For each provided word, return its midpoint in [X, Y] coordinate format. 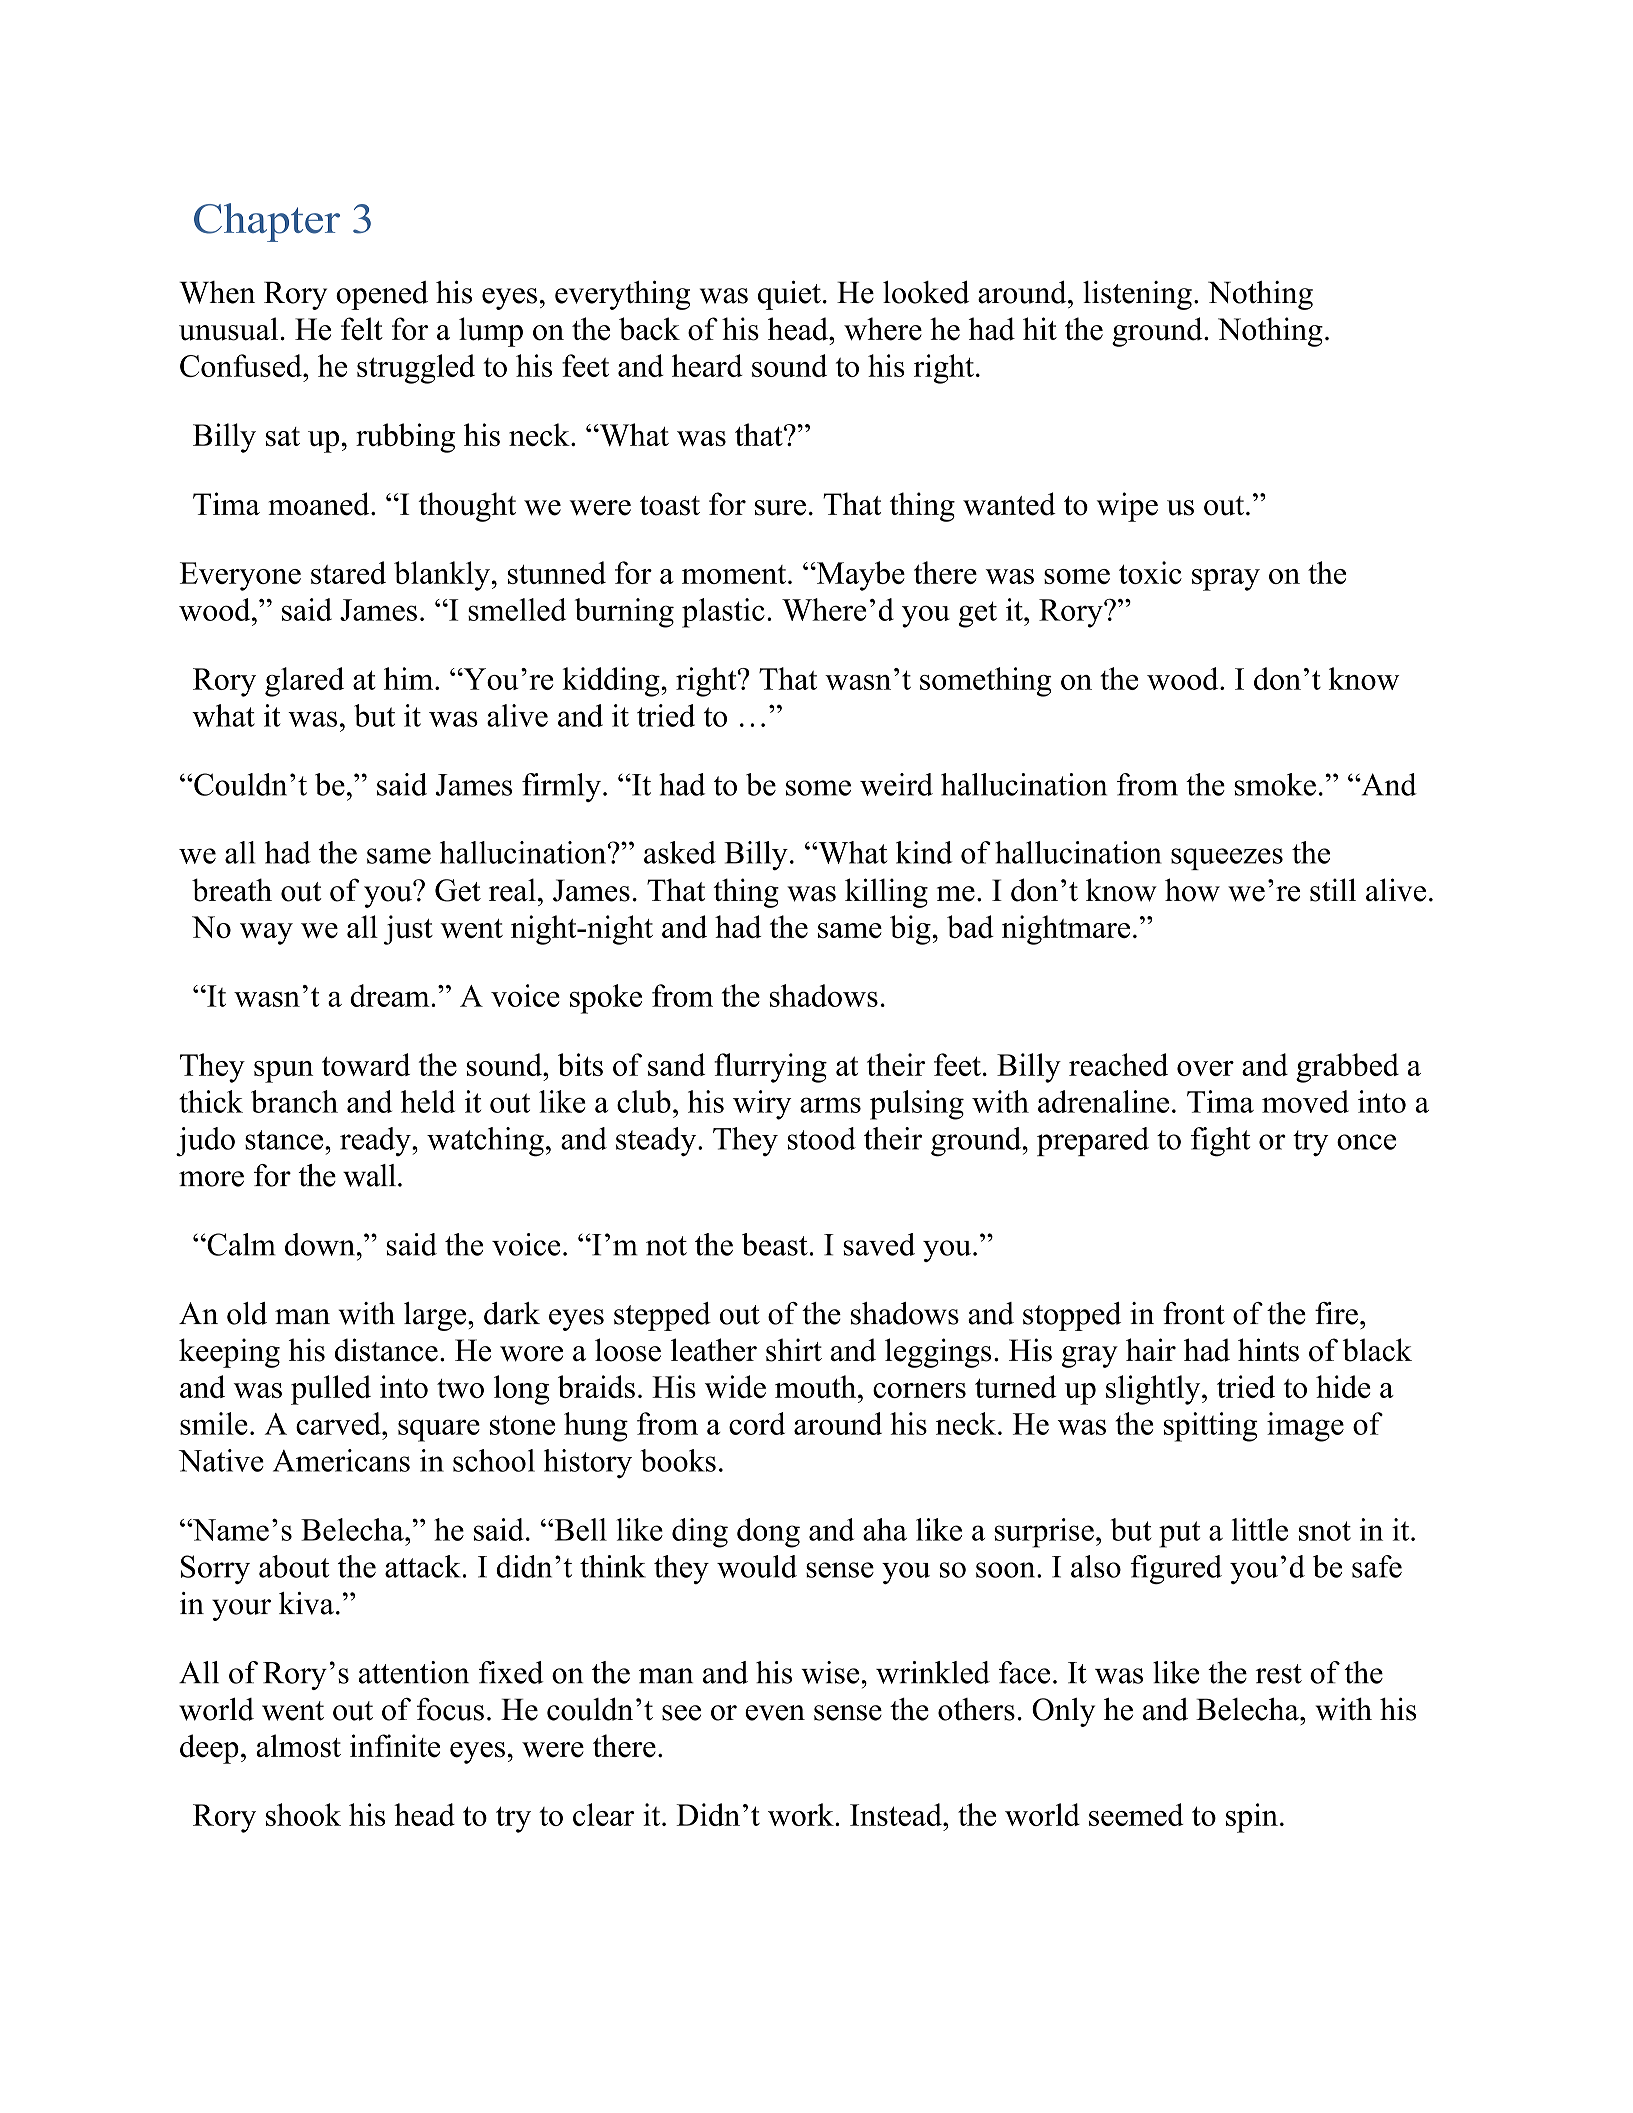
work [802, 1814]
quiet [789, 295]
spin [1252, 1818]
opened [382, 295]
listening [1137, 295]
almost [298, 1746]
